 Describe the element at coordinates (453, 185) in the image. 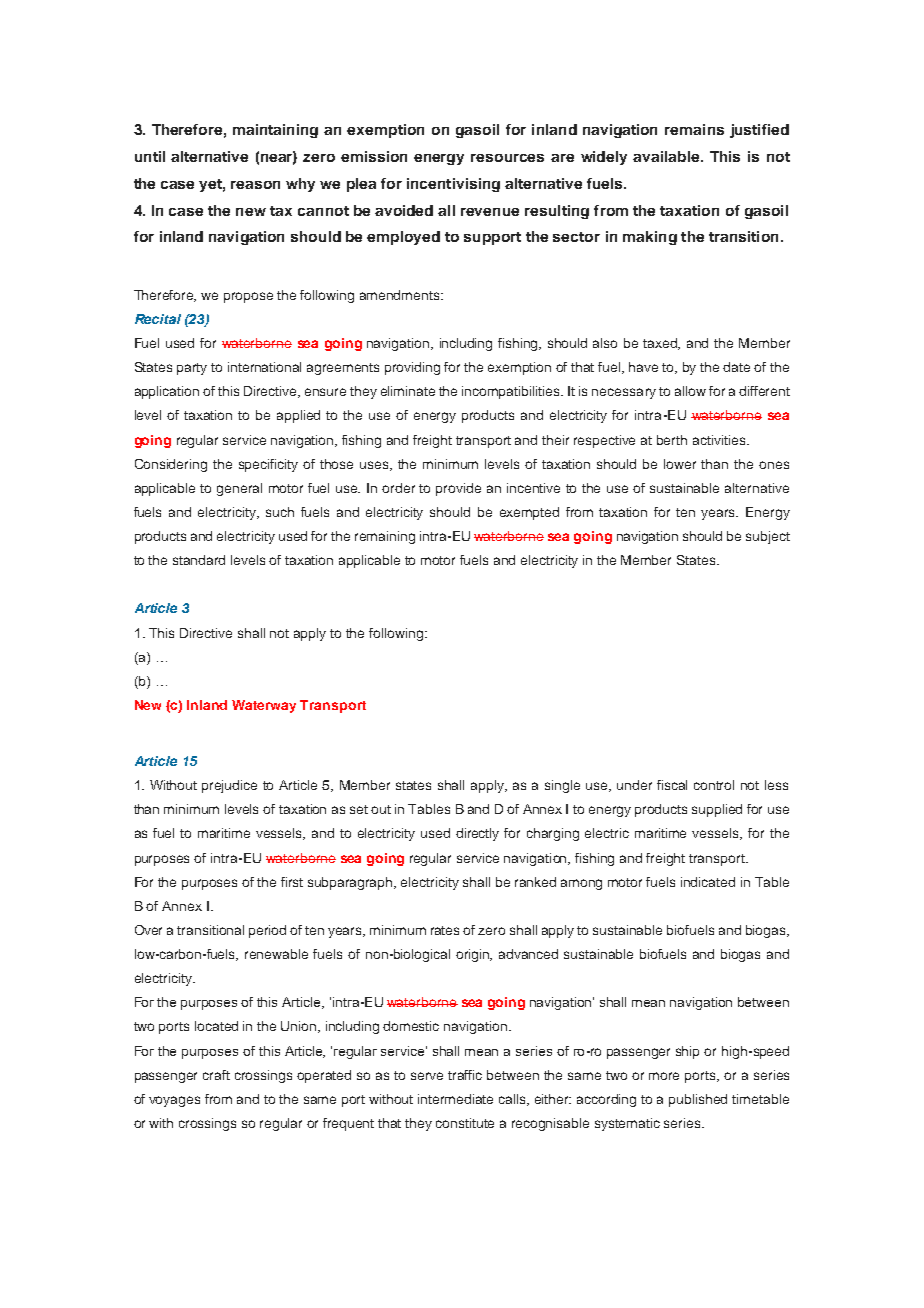

I see `incentivising` at that location.
